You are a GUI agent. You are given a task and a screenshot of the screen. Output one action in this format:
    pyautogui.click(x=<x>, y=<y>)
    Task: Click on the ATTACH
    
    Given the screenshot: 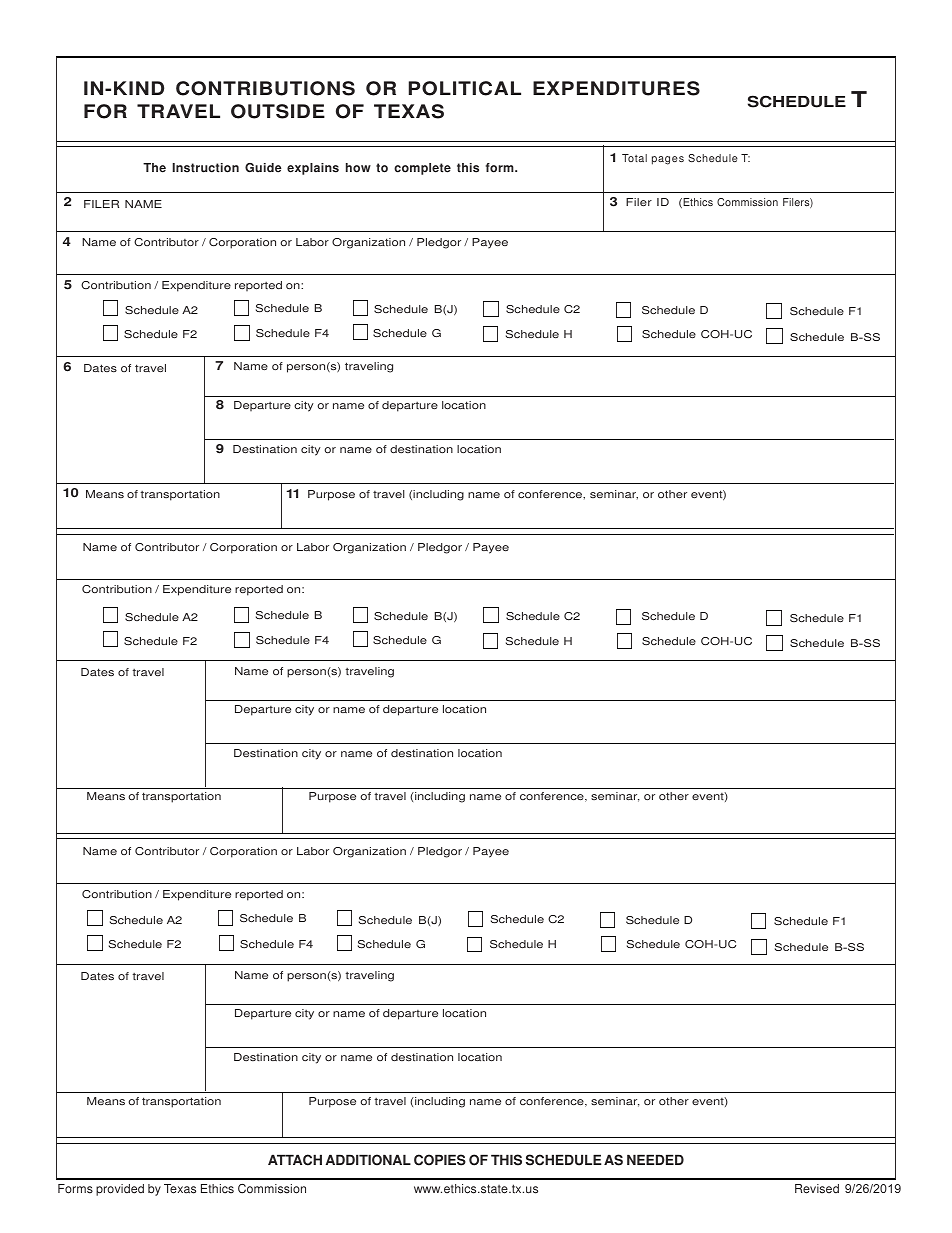 What is the action you would take?
    pyautogui.click(x=295, y=1160)
